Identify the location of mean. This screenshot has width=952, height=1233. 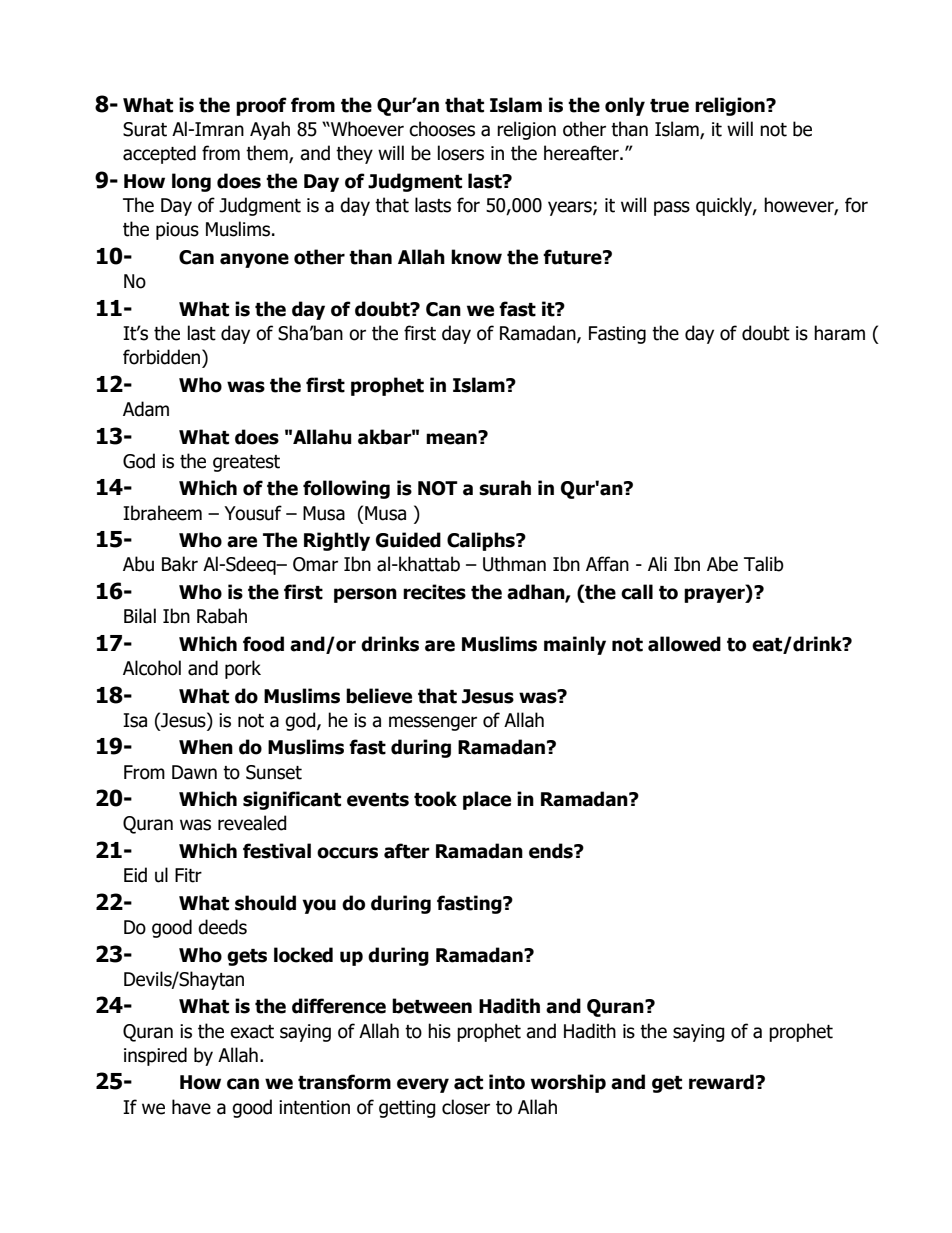
(452, 438).
